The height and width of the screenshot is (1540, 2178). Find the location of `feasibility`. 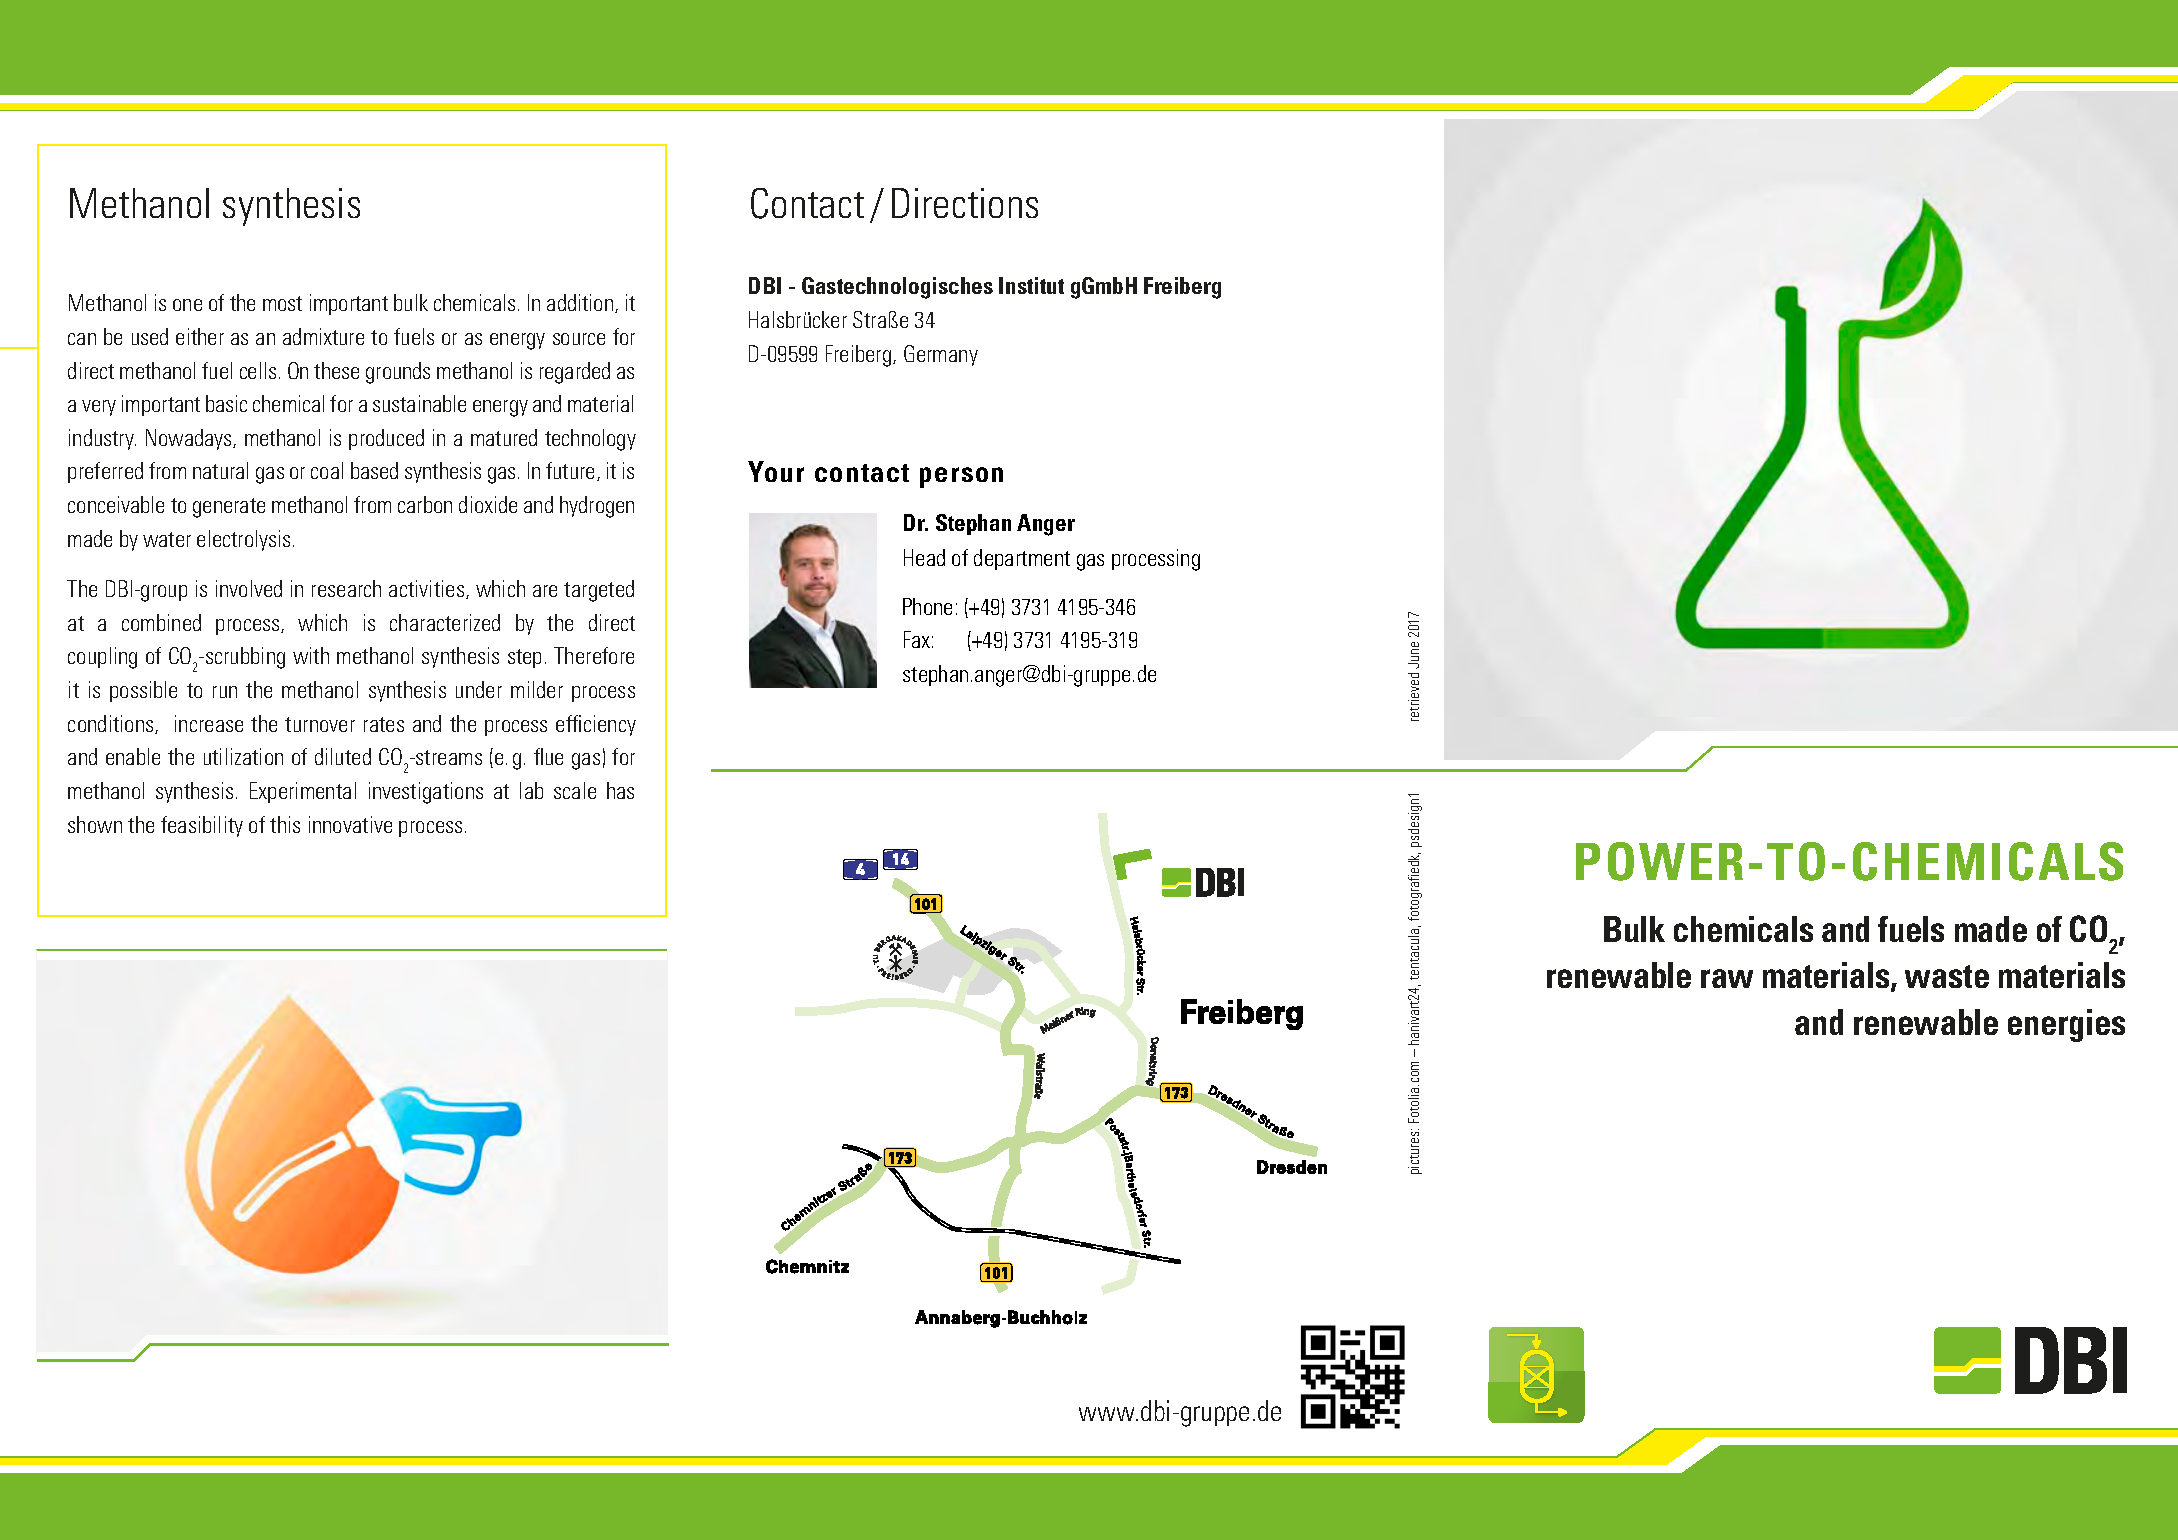

feasibility is located at coordinates (202, 826).
